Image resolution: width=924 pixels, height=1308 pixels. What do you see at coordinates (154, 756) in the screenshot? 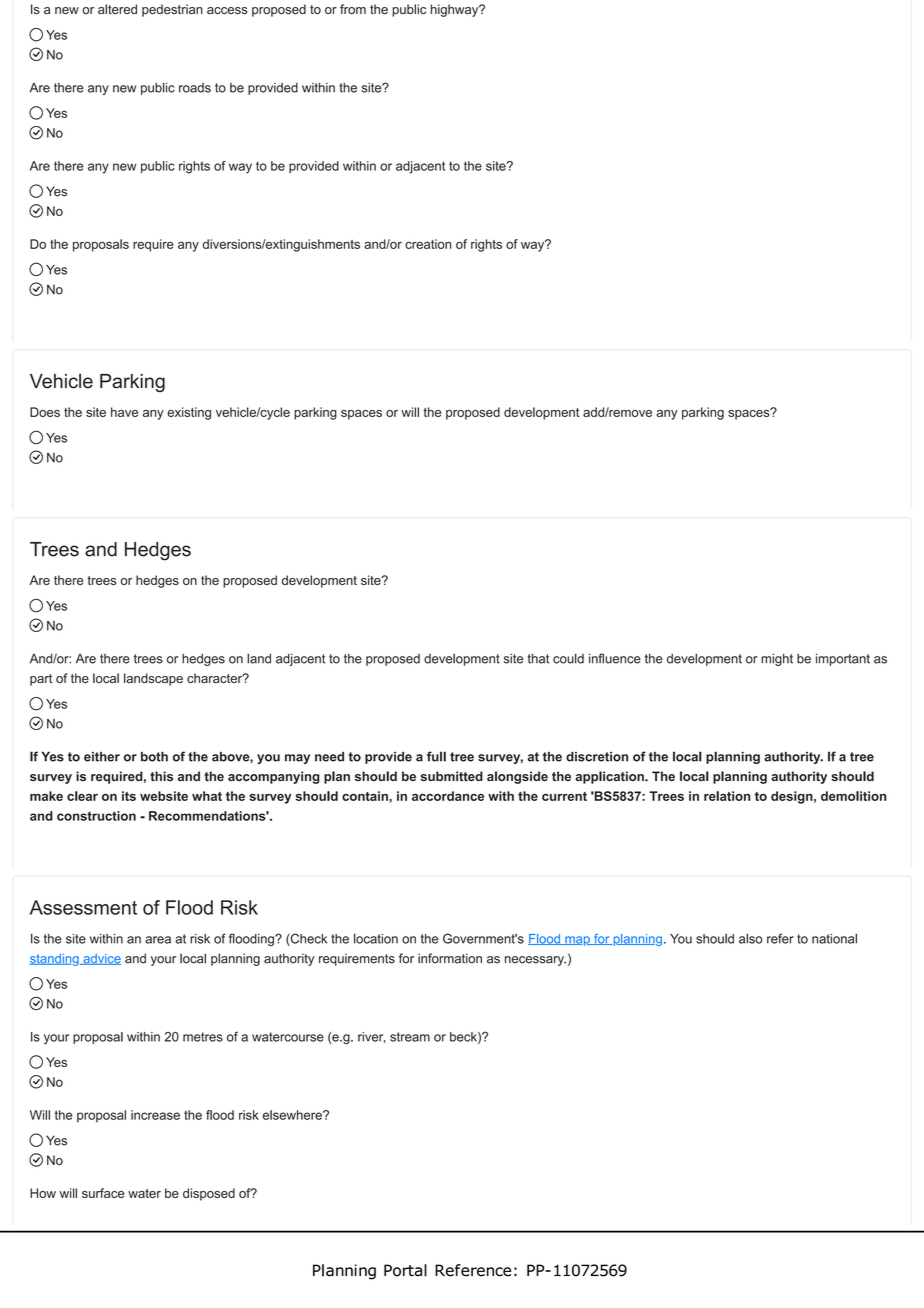
I see `both` at bounding box center [154, 756].
